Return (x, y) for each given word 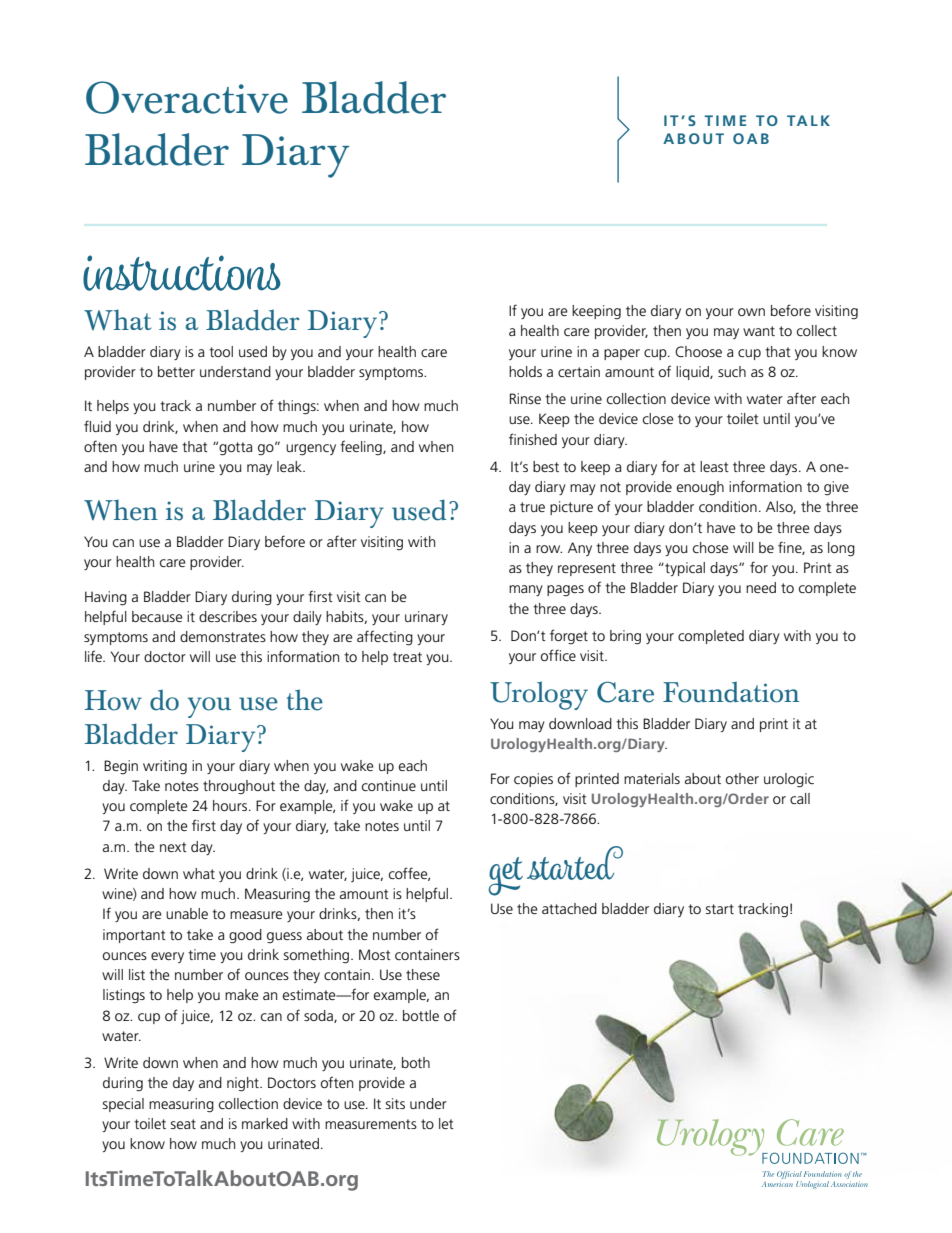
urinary (426, 618)
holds (525, 371)
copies (533, 780)
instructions (182, 273)
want (759, 331)
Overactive (187, 97)
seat (183, 1124)
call (800, 798)
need (761, 587)
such (732, 371)
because (157, 616)
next (173, 847)
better (176, 371)
